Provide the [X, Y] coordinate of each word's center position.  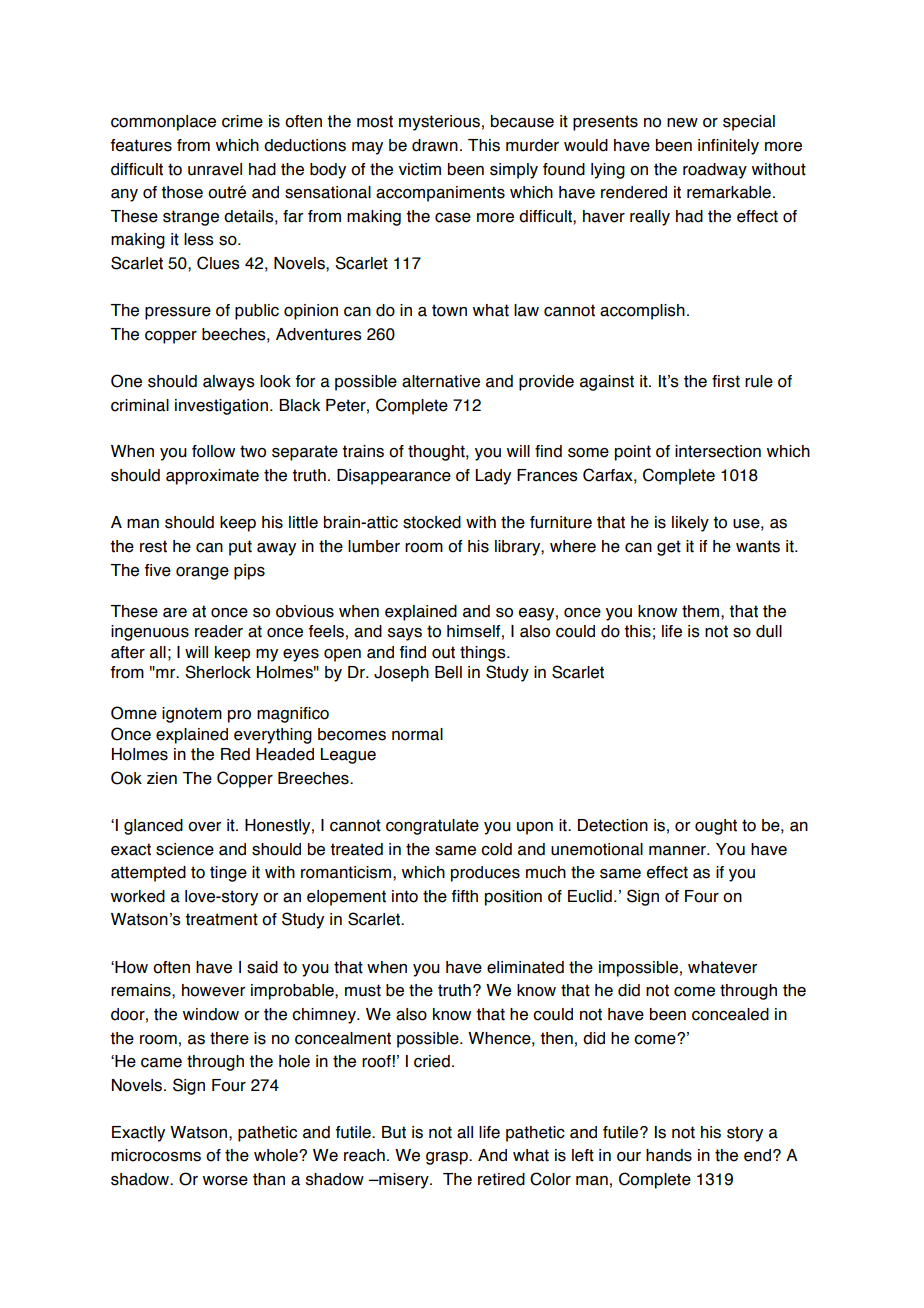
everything [273, 736]
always [229, 383]
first [726, 381]
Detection [613, 825]
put [240, 548]
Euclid [590, 896]
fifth [465, 896]
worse [225, 1181]
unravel [215, 169]
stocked [432, 522]
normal [417, 734]
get [669, 548]
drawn [435, 145]
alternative [441, 381]
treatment [221, 919]
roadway [715, 171]
